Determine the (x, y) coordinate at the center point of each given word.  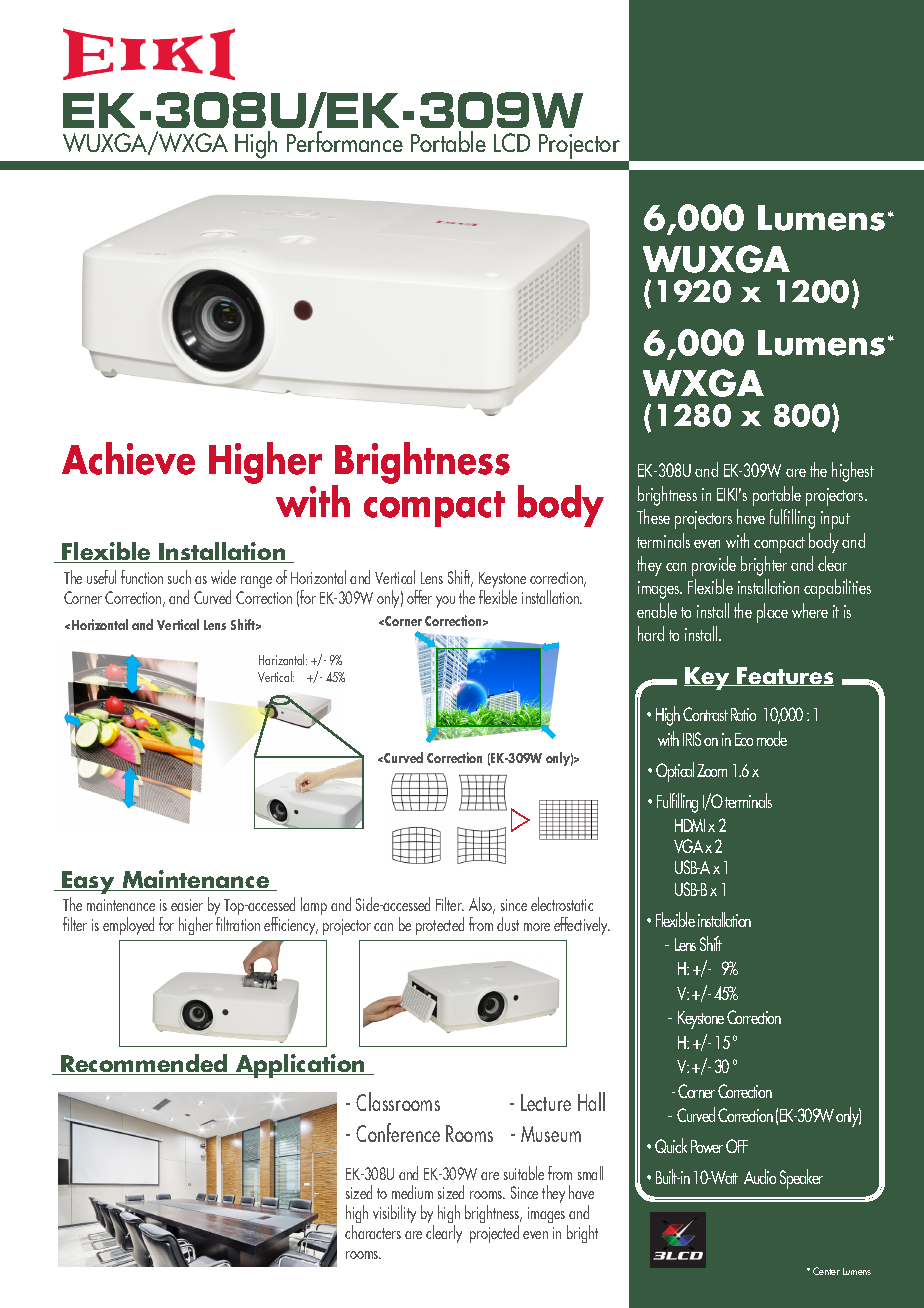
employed (128, 926)
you (445, 602)
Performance (345, 141)
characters (373, 1232)
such (179, 577)
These (653, 516)
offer (419, 597)
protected (440, 926)
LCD (512, 142)
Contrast (705, 714)
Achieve (128, 458)
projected (494, 1234)
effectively (582, 926)
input (835, 520)
